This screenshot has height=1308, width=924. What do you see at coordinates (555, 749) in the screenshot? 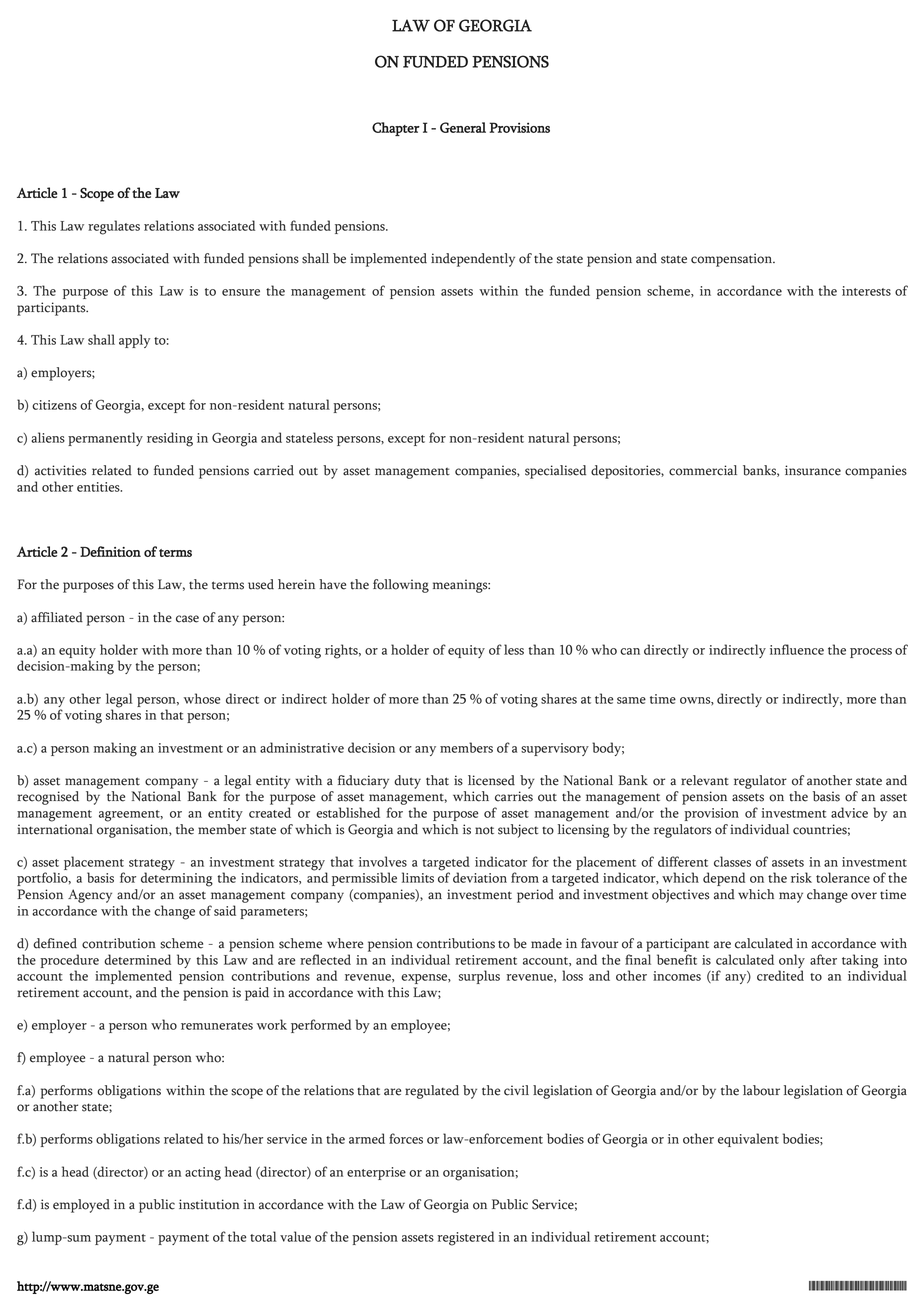
I see `supervisory` at bounding box center [555, 749].
